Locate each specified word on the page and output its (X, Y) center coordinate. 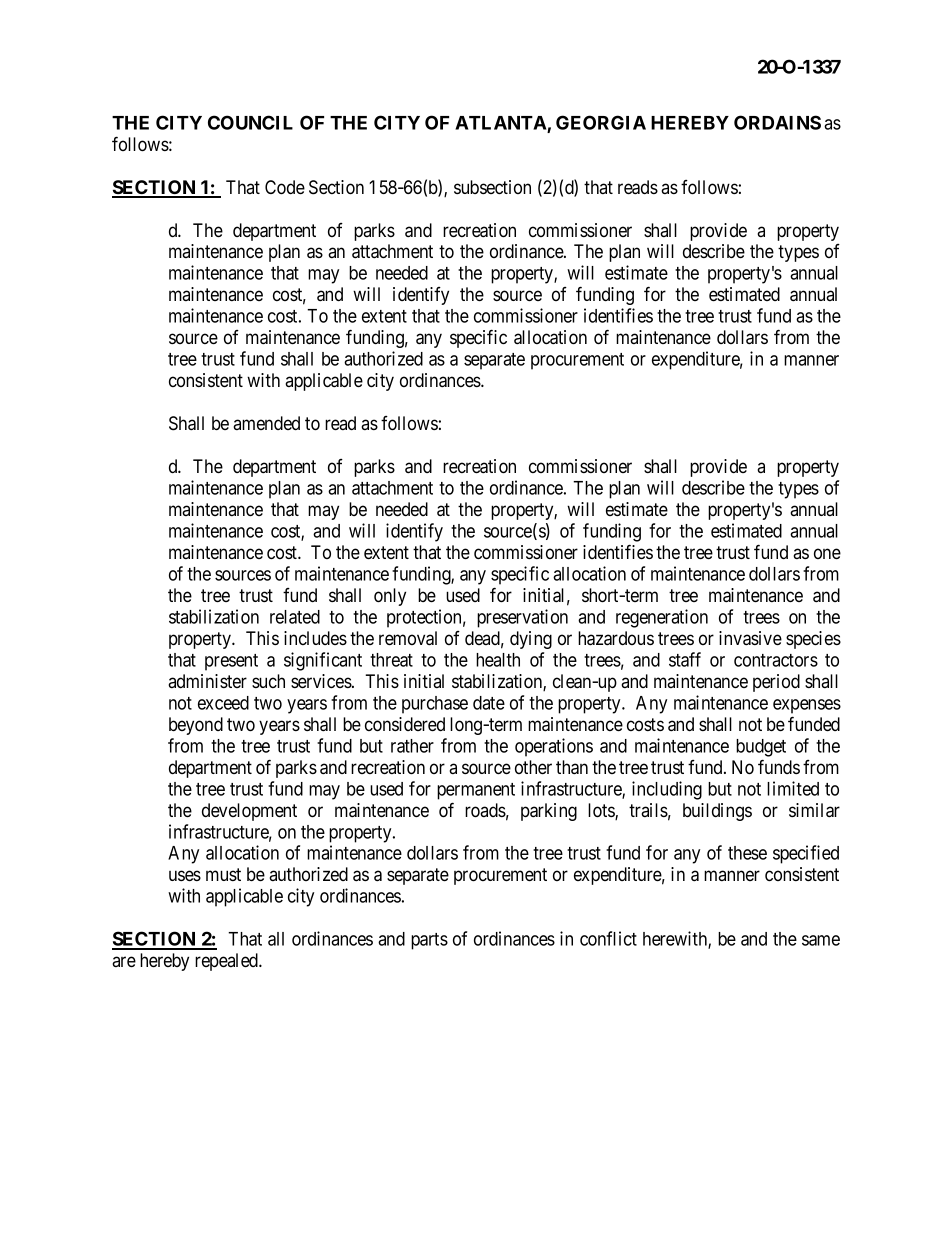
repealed (227, 962)
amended (266, 423)
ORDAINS (777, 122)
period (776, 683)
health (498, 660)
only (390, 597)
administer (207, 681)
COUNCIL (250, 122)
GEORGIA (601, 122)
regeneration (662, 618)
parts (429, 941)
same (821, 940)
